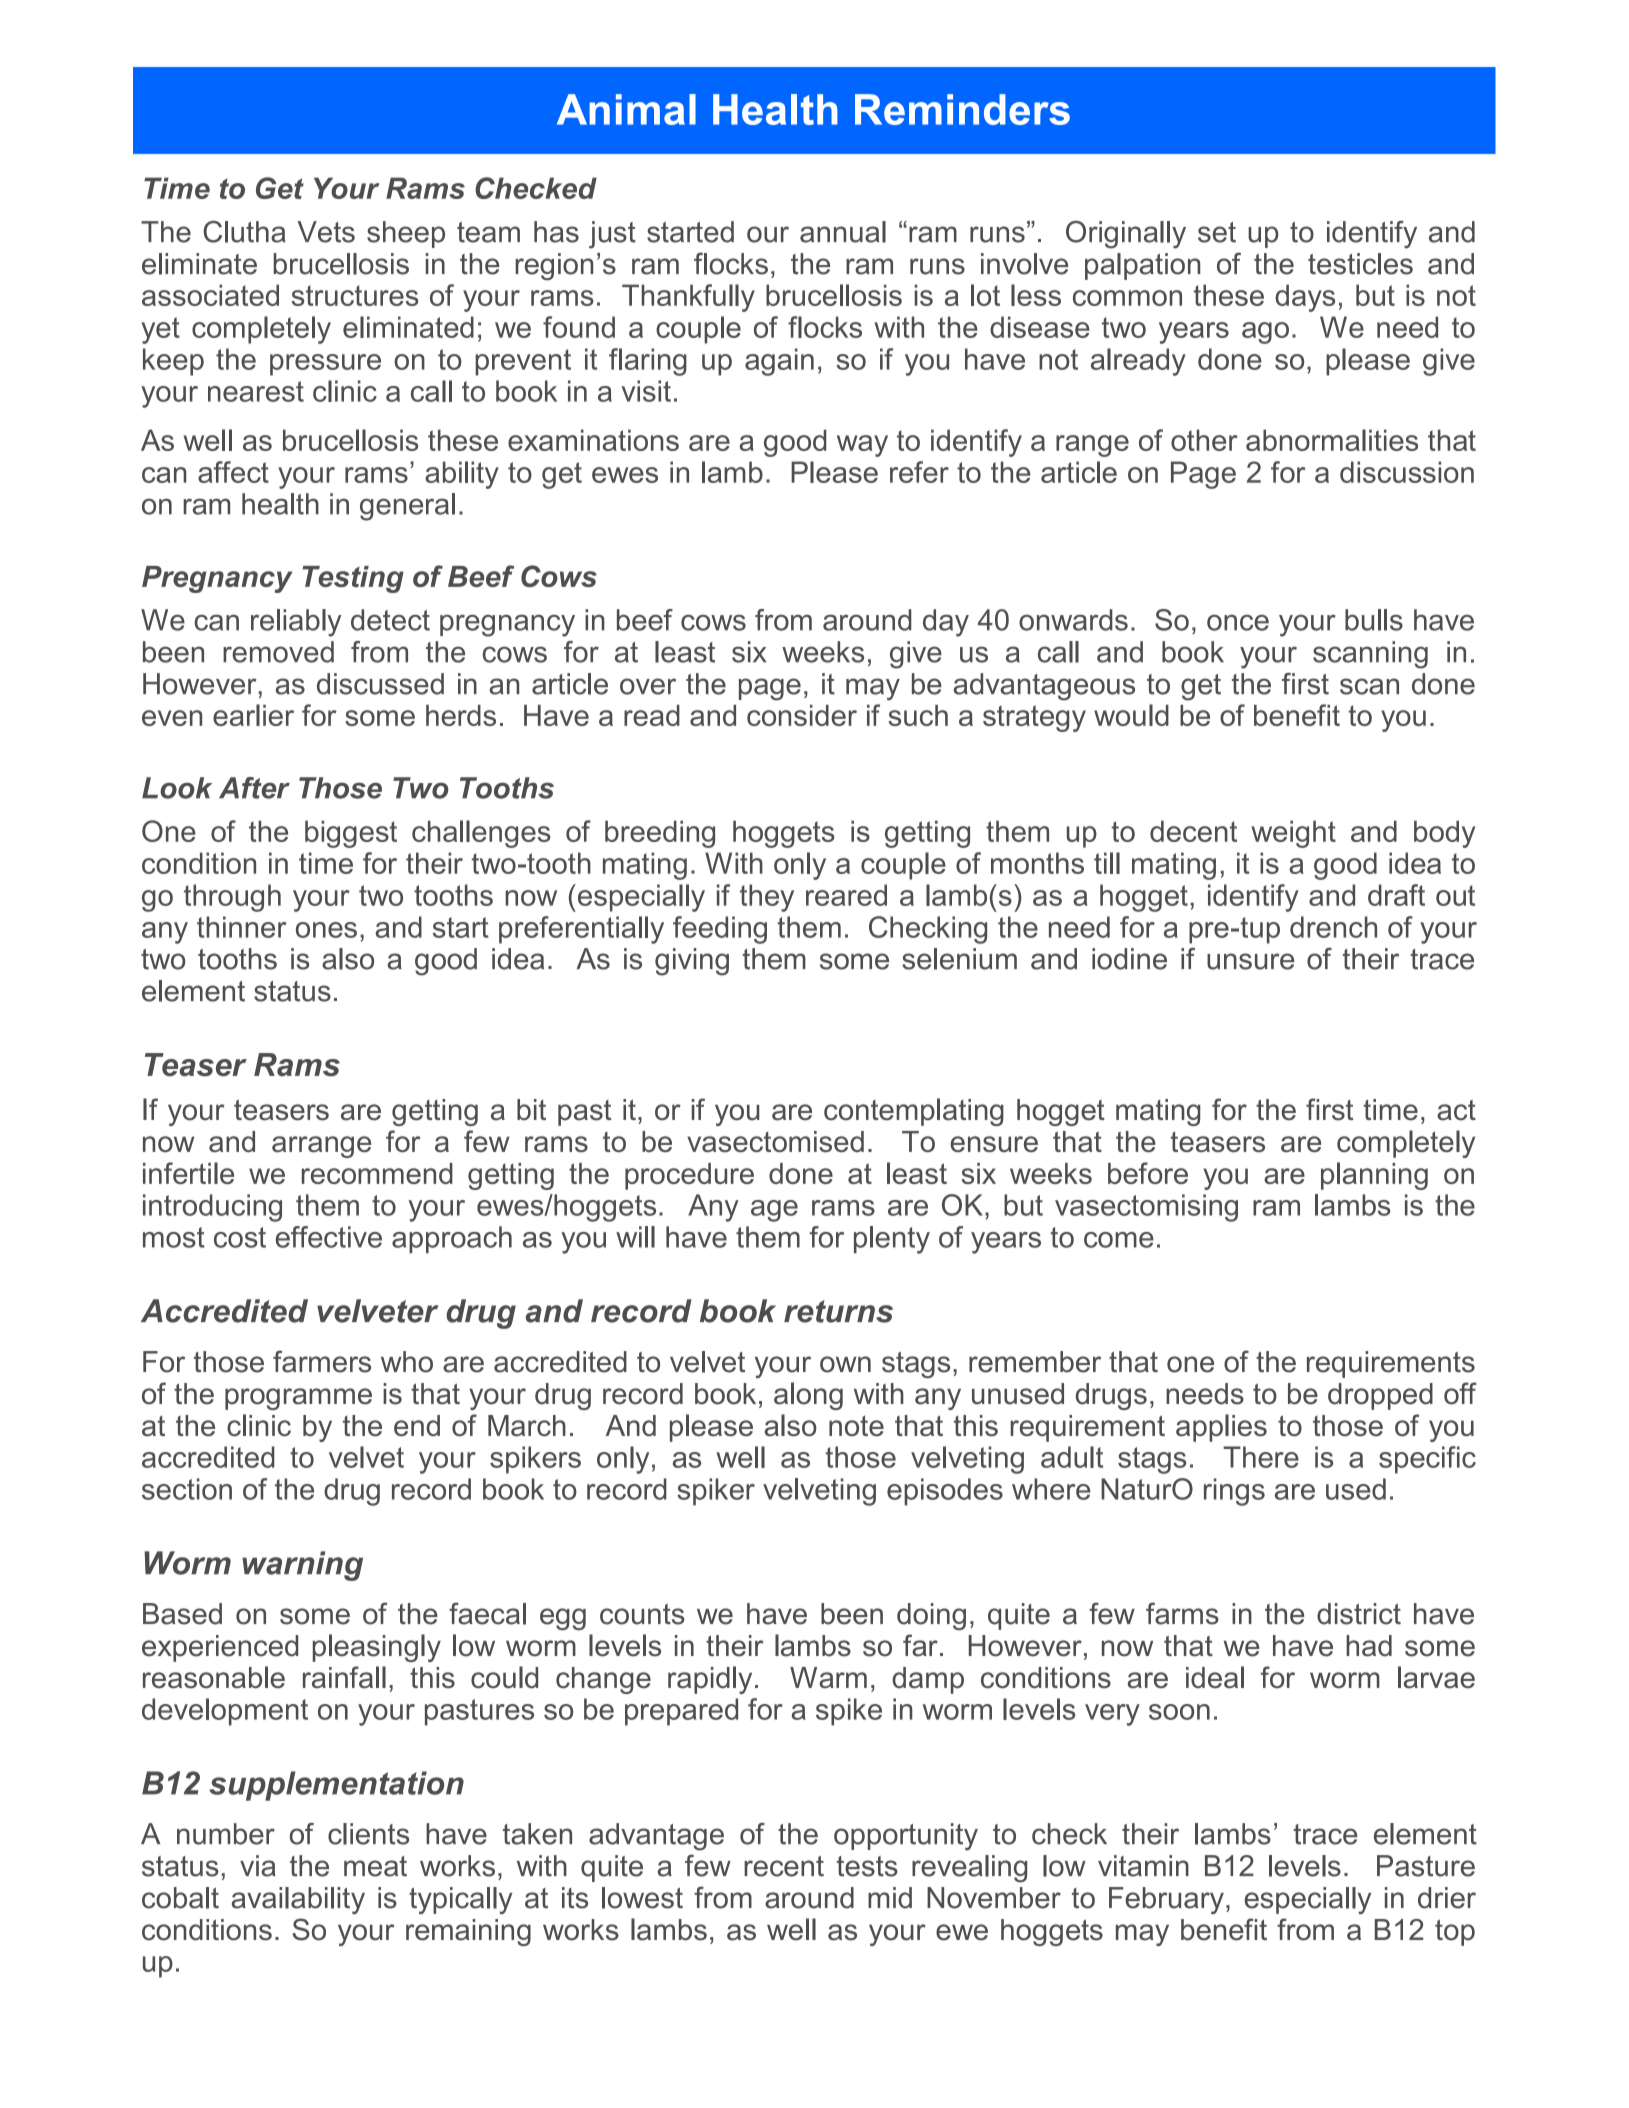  I want to click on recent, so click(784, 1866).
